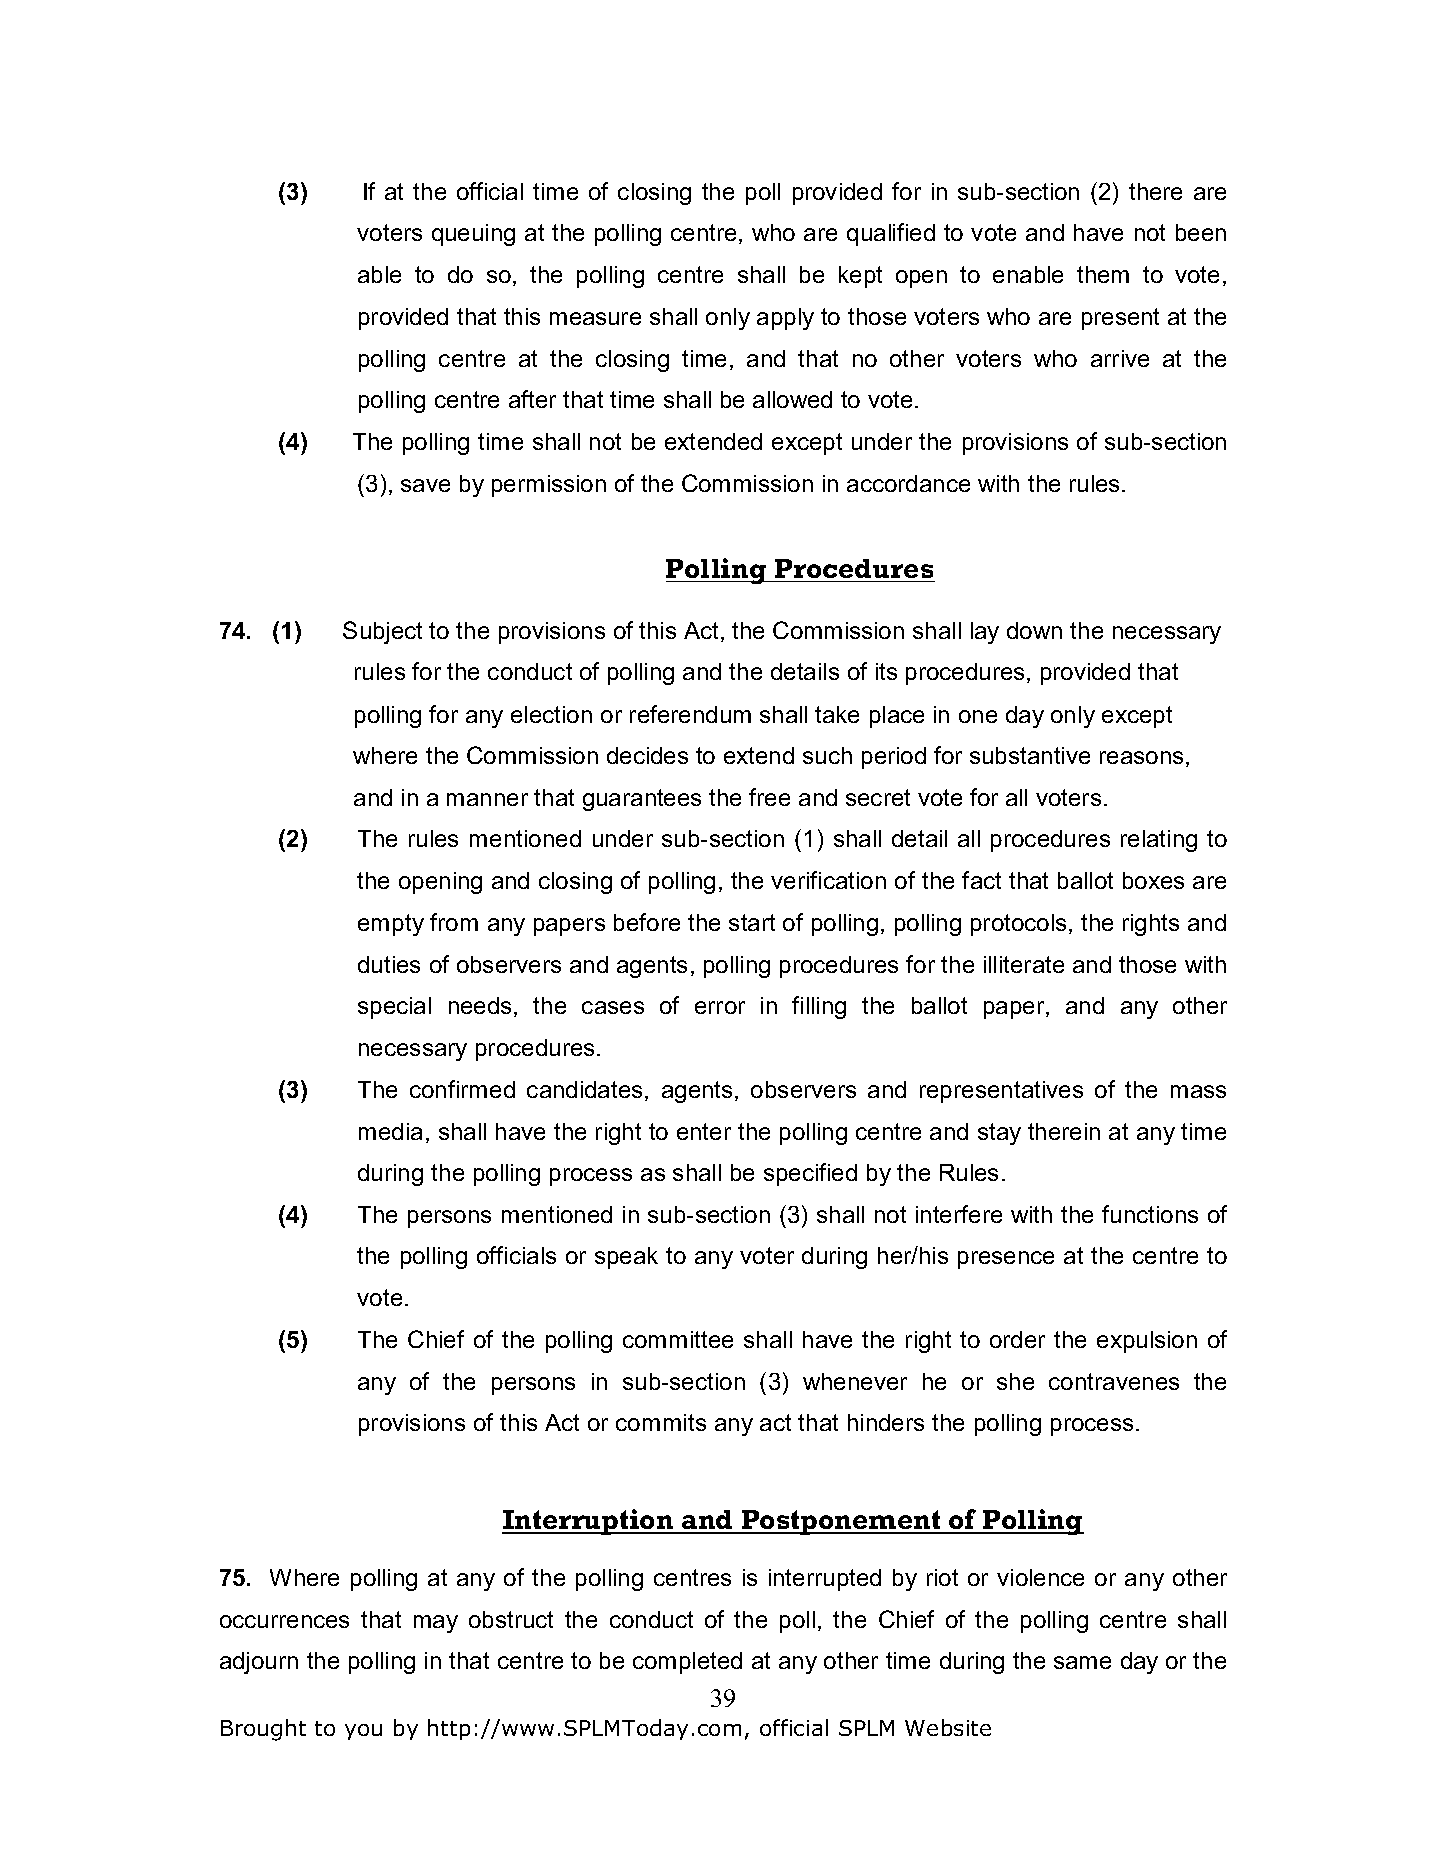  What do you see at coordinates (473, 235) in the screenshot?
I see `queuing` at bounding box center [473, 235].
